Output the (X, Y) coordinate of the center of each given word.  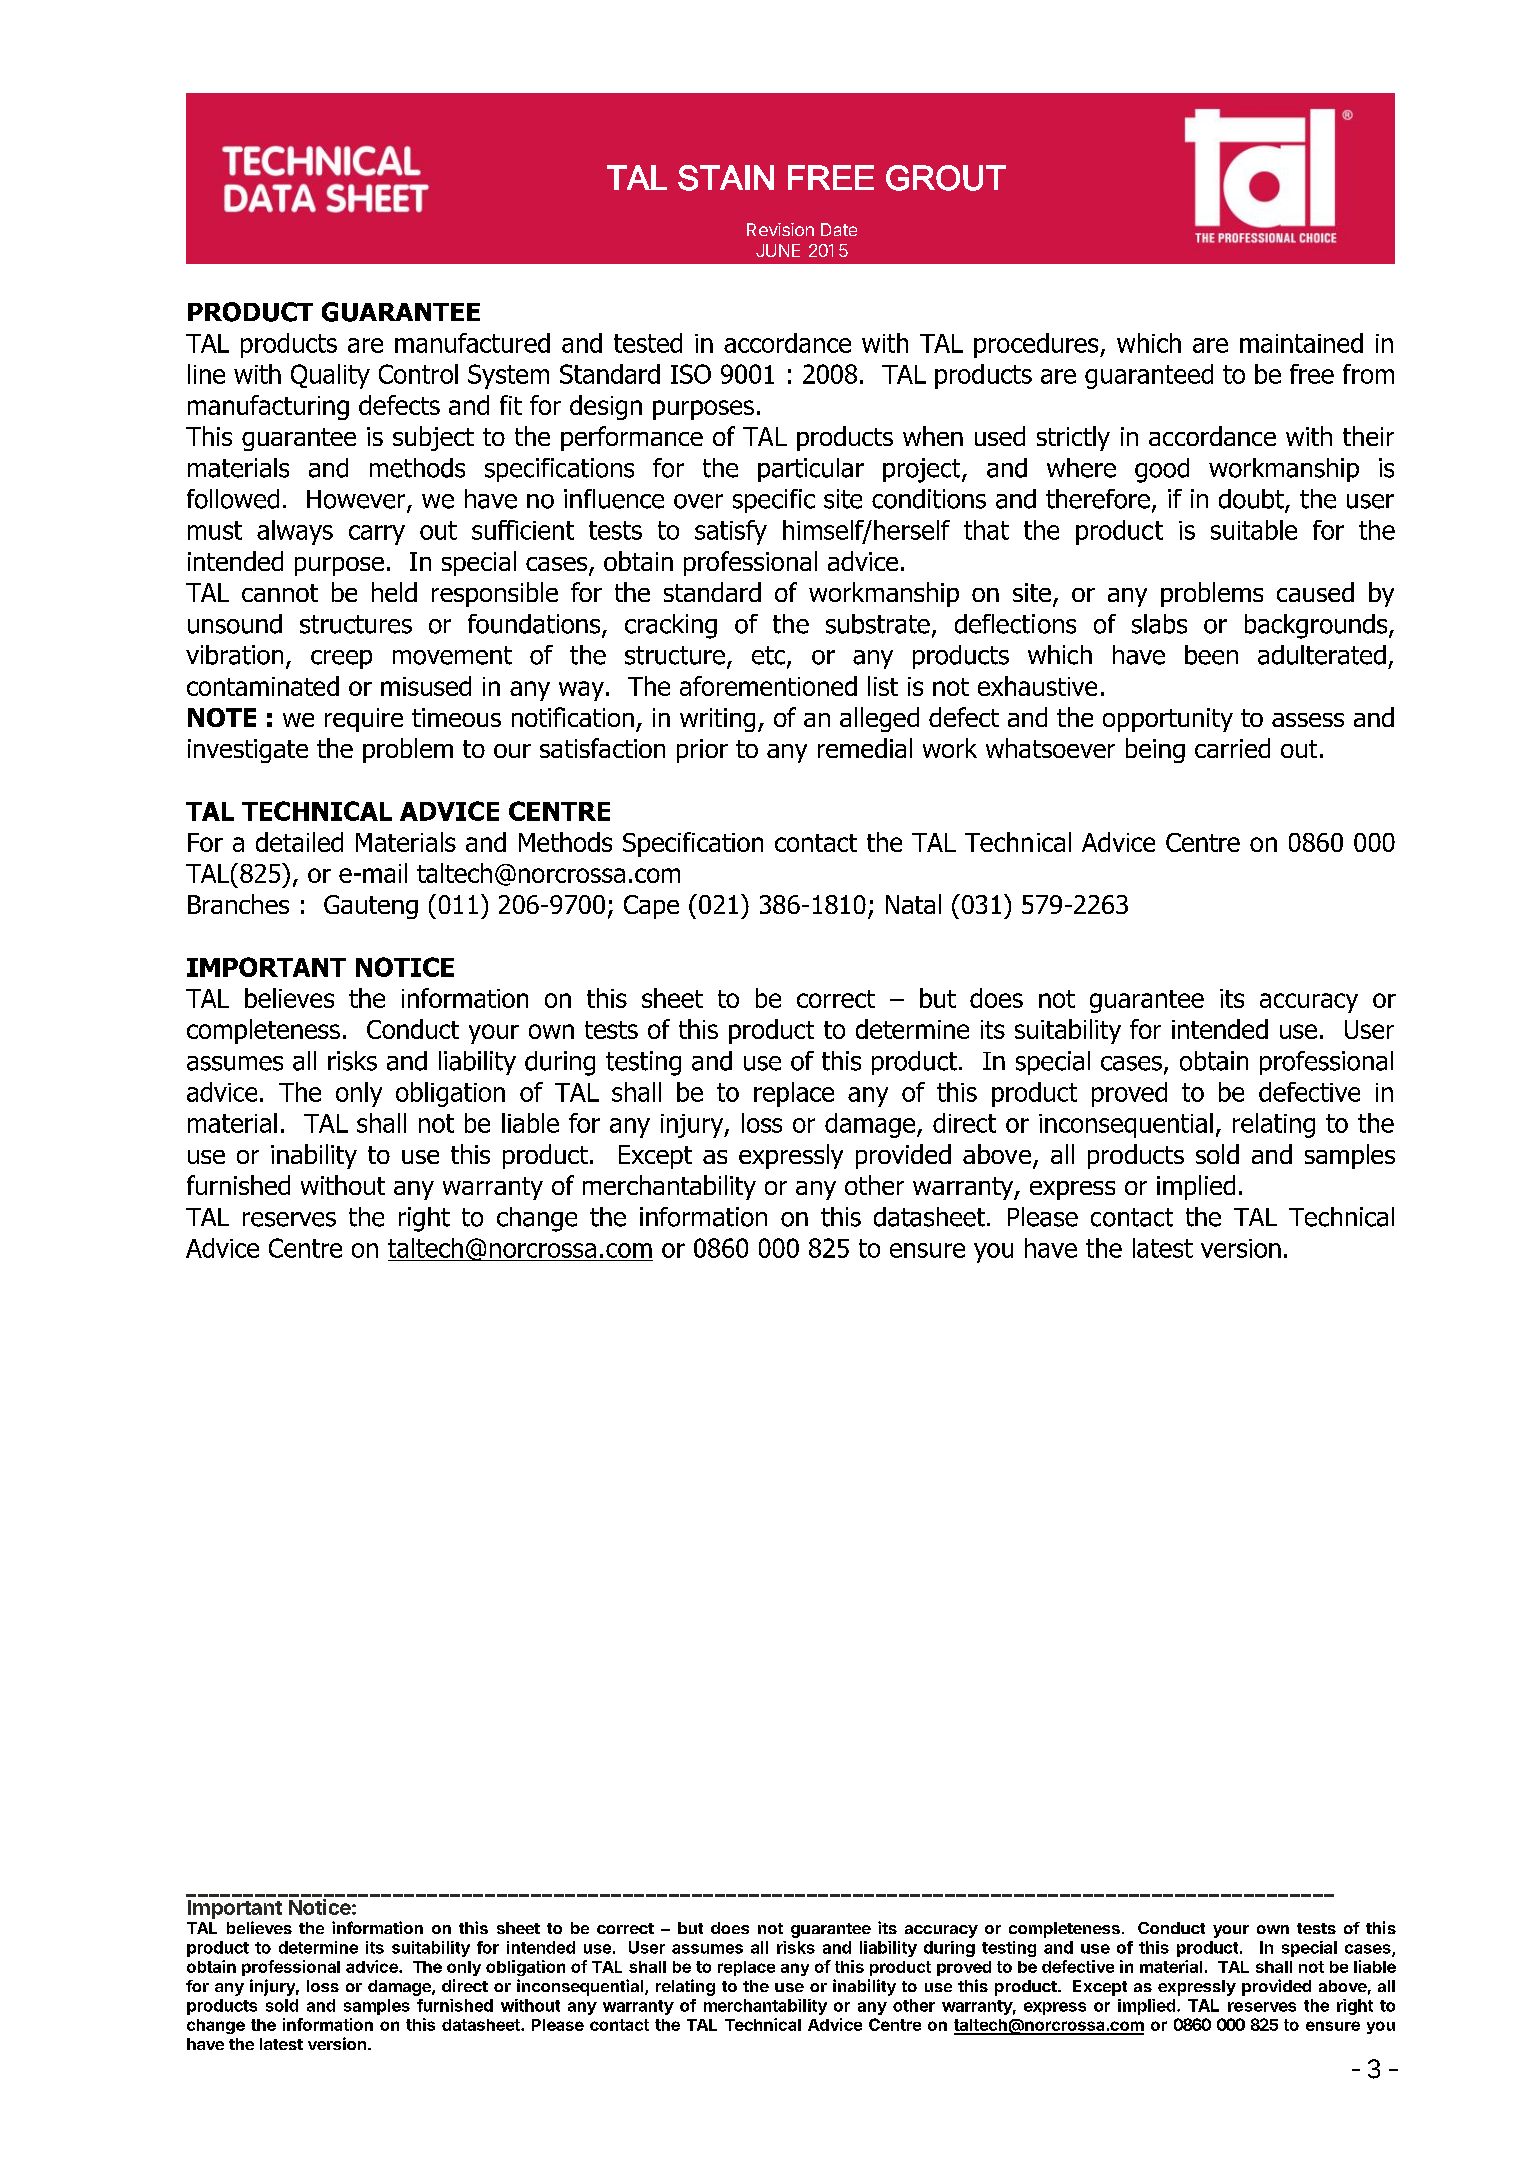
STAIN (726, 178)
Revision (780, 229)
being (1155, 750)
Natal (913, 904)
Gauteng (371, 907)
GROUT (946, 178)
